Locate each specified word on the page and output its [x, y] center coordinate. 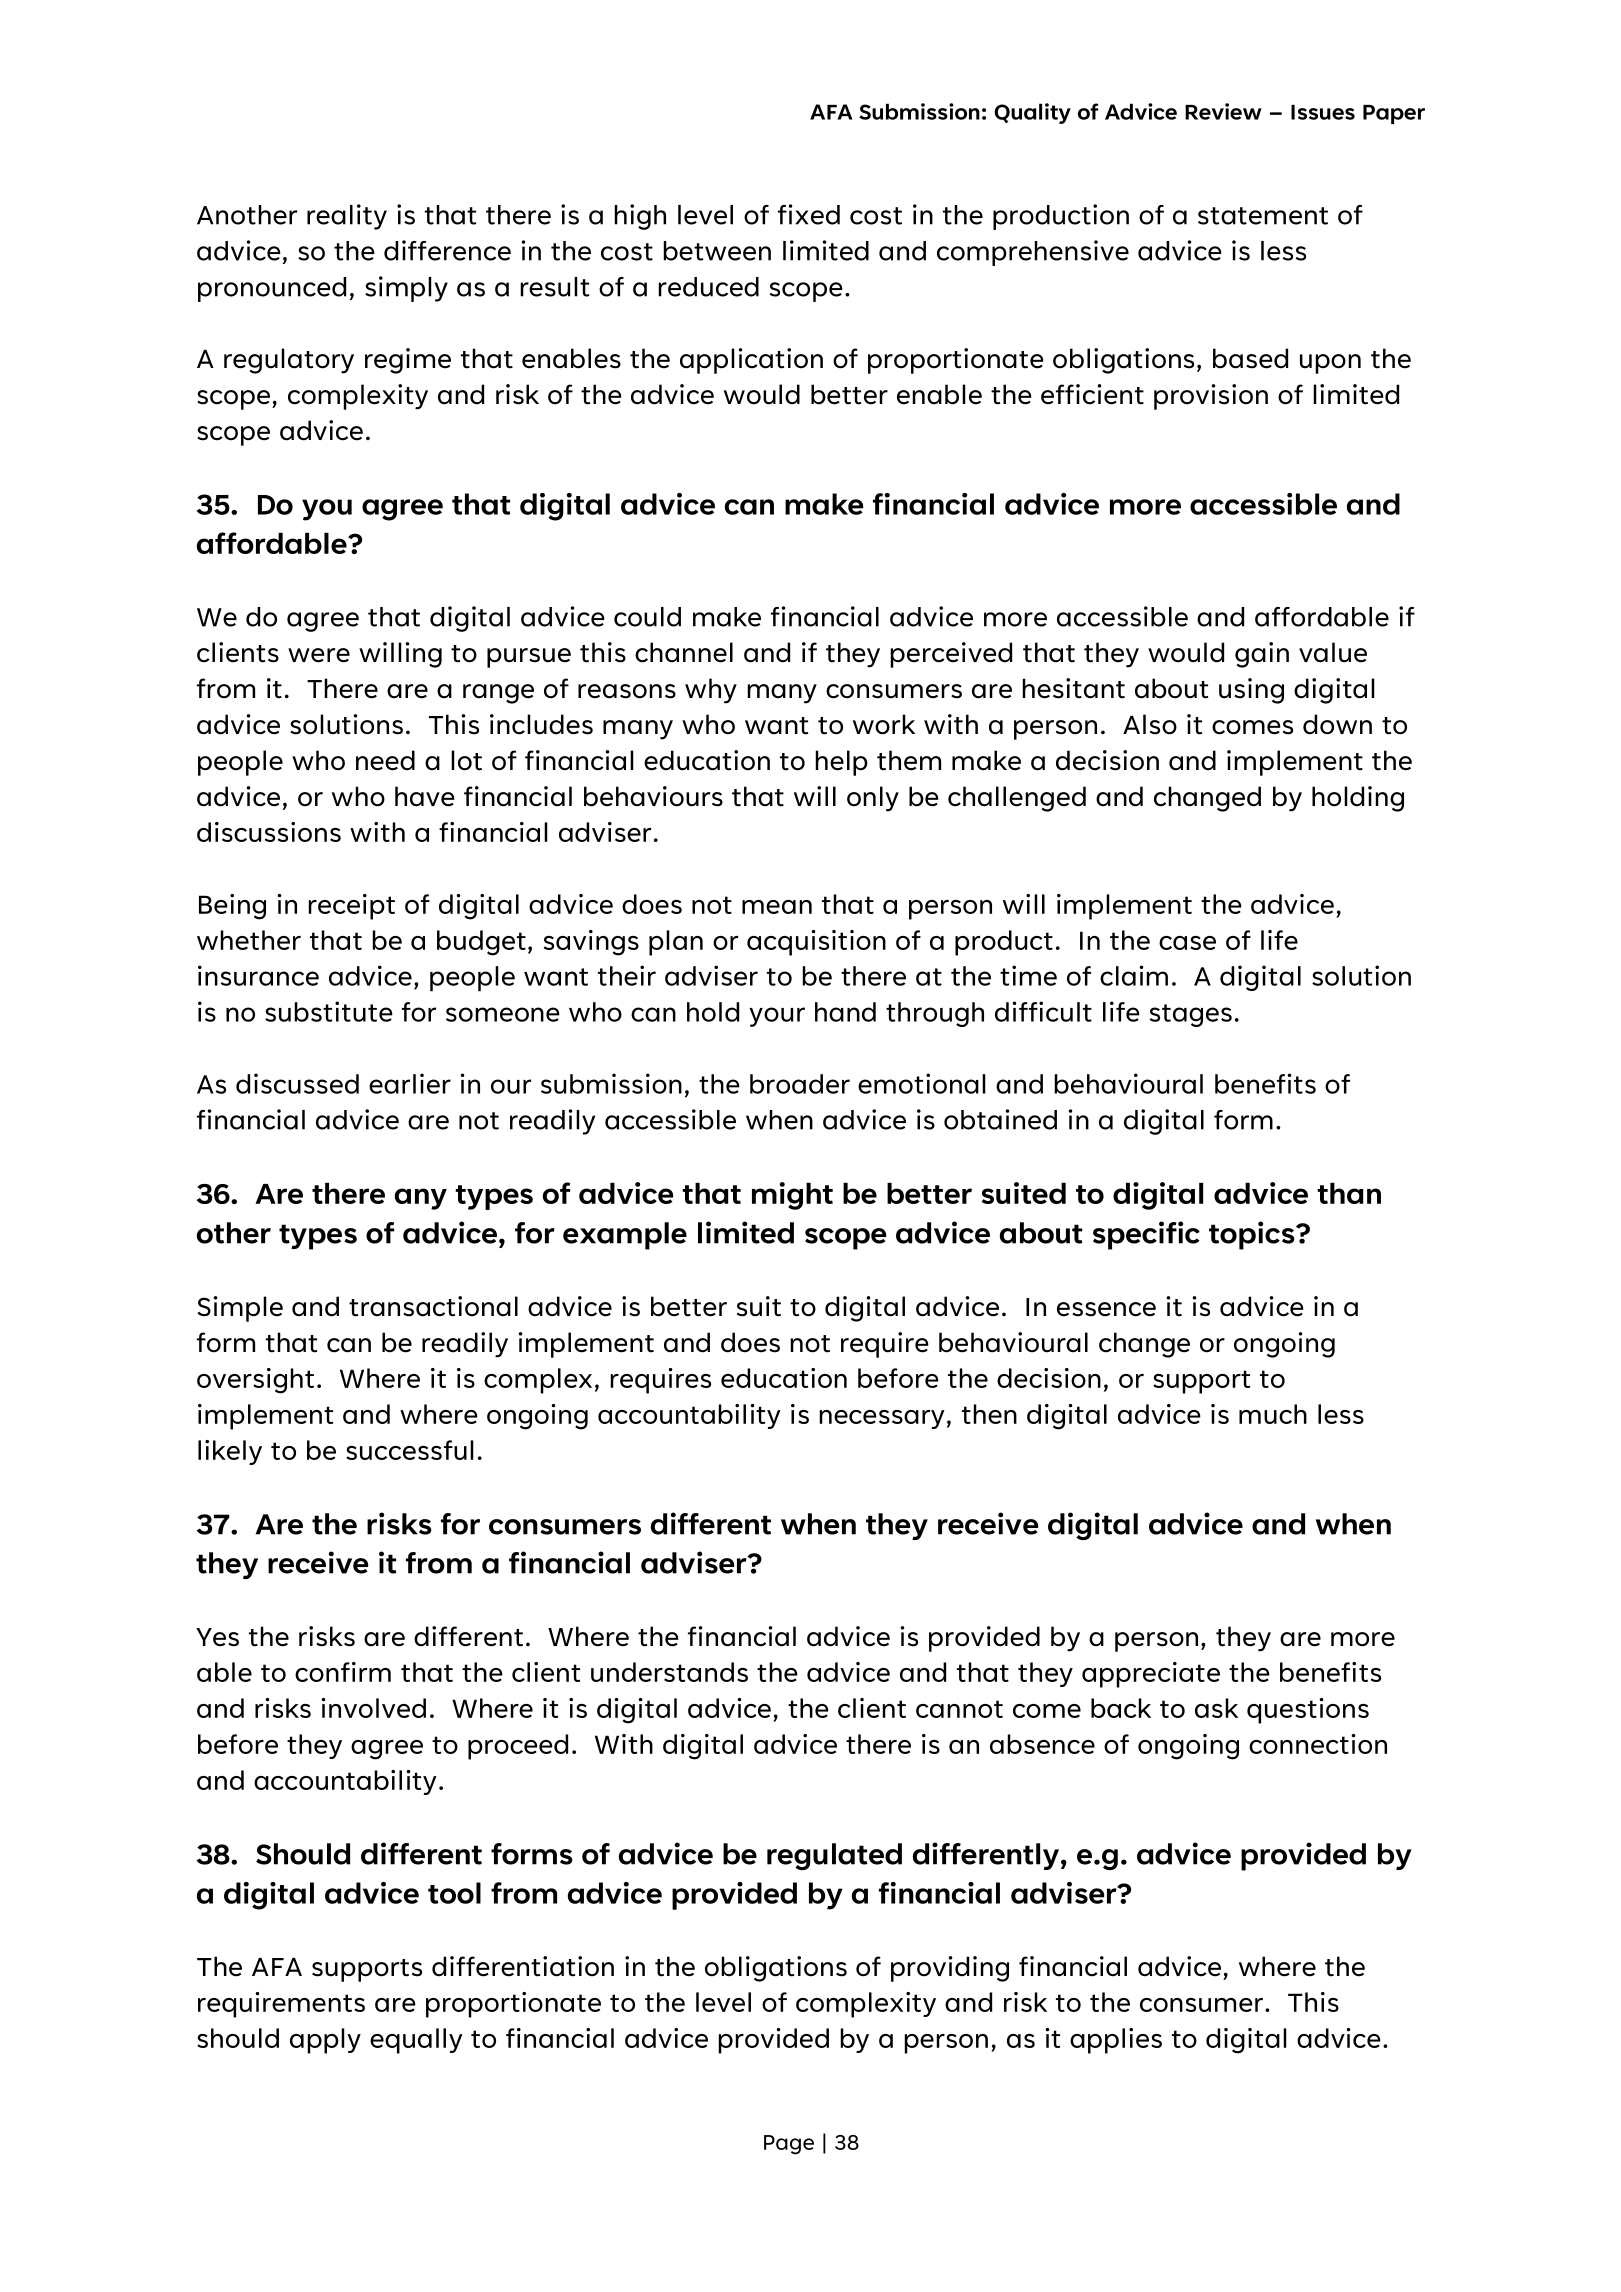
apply [325, 2041]
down [1337, 724]
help [841, 763]
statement [1263, 216]
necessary [882, 1419]
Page [789, 2145]
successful [410, 1450]
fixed [809, 214]
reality [347, 217]
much [1273, 1414]
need [385, 760]
